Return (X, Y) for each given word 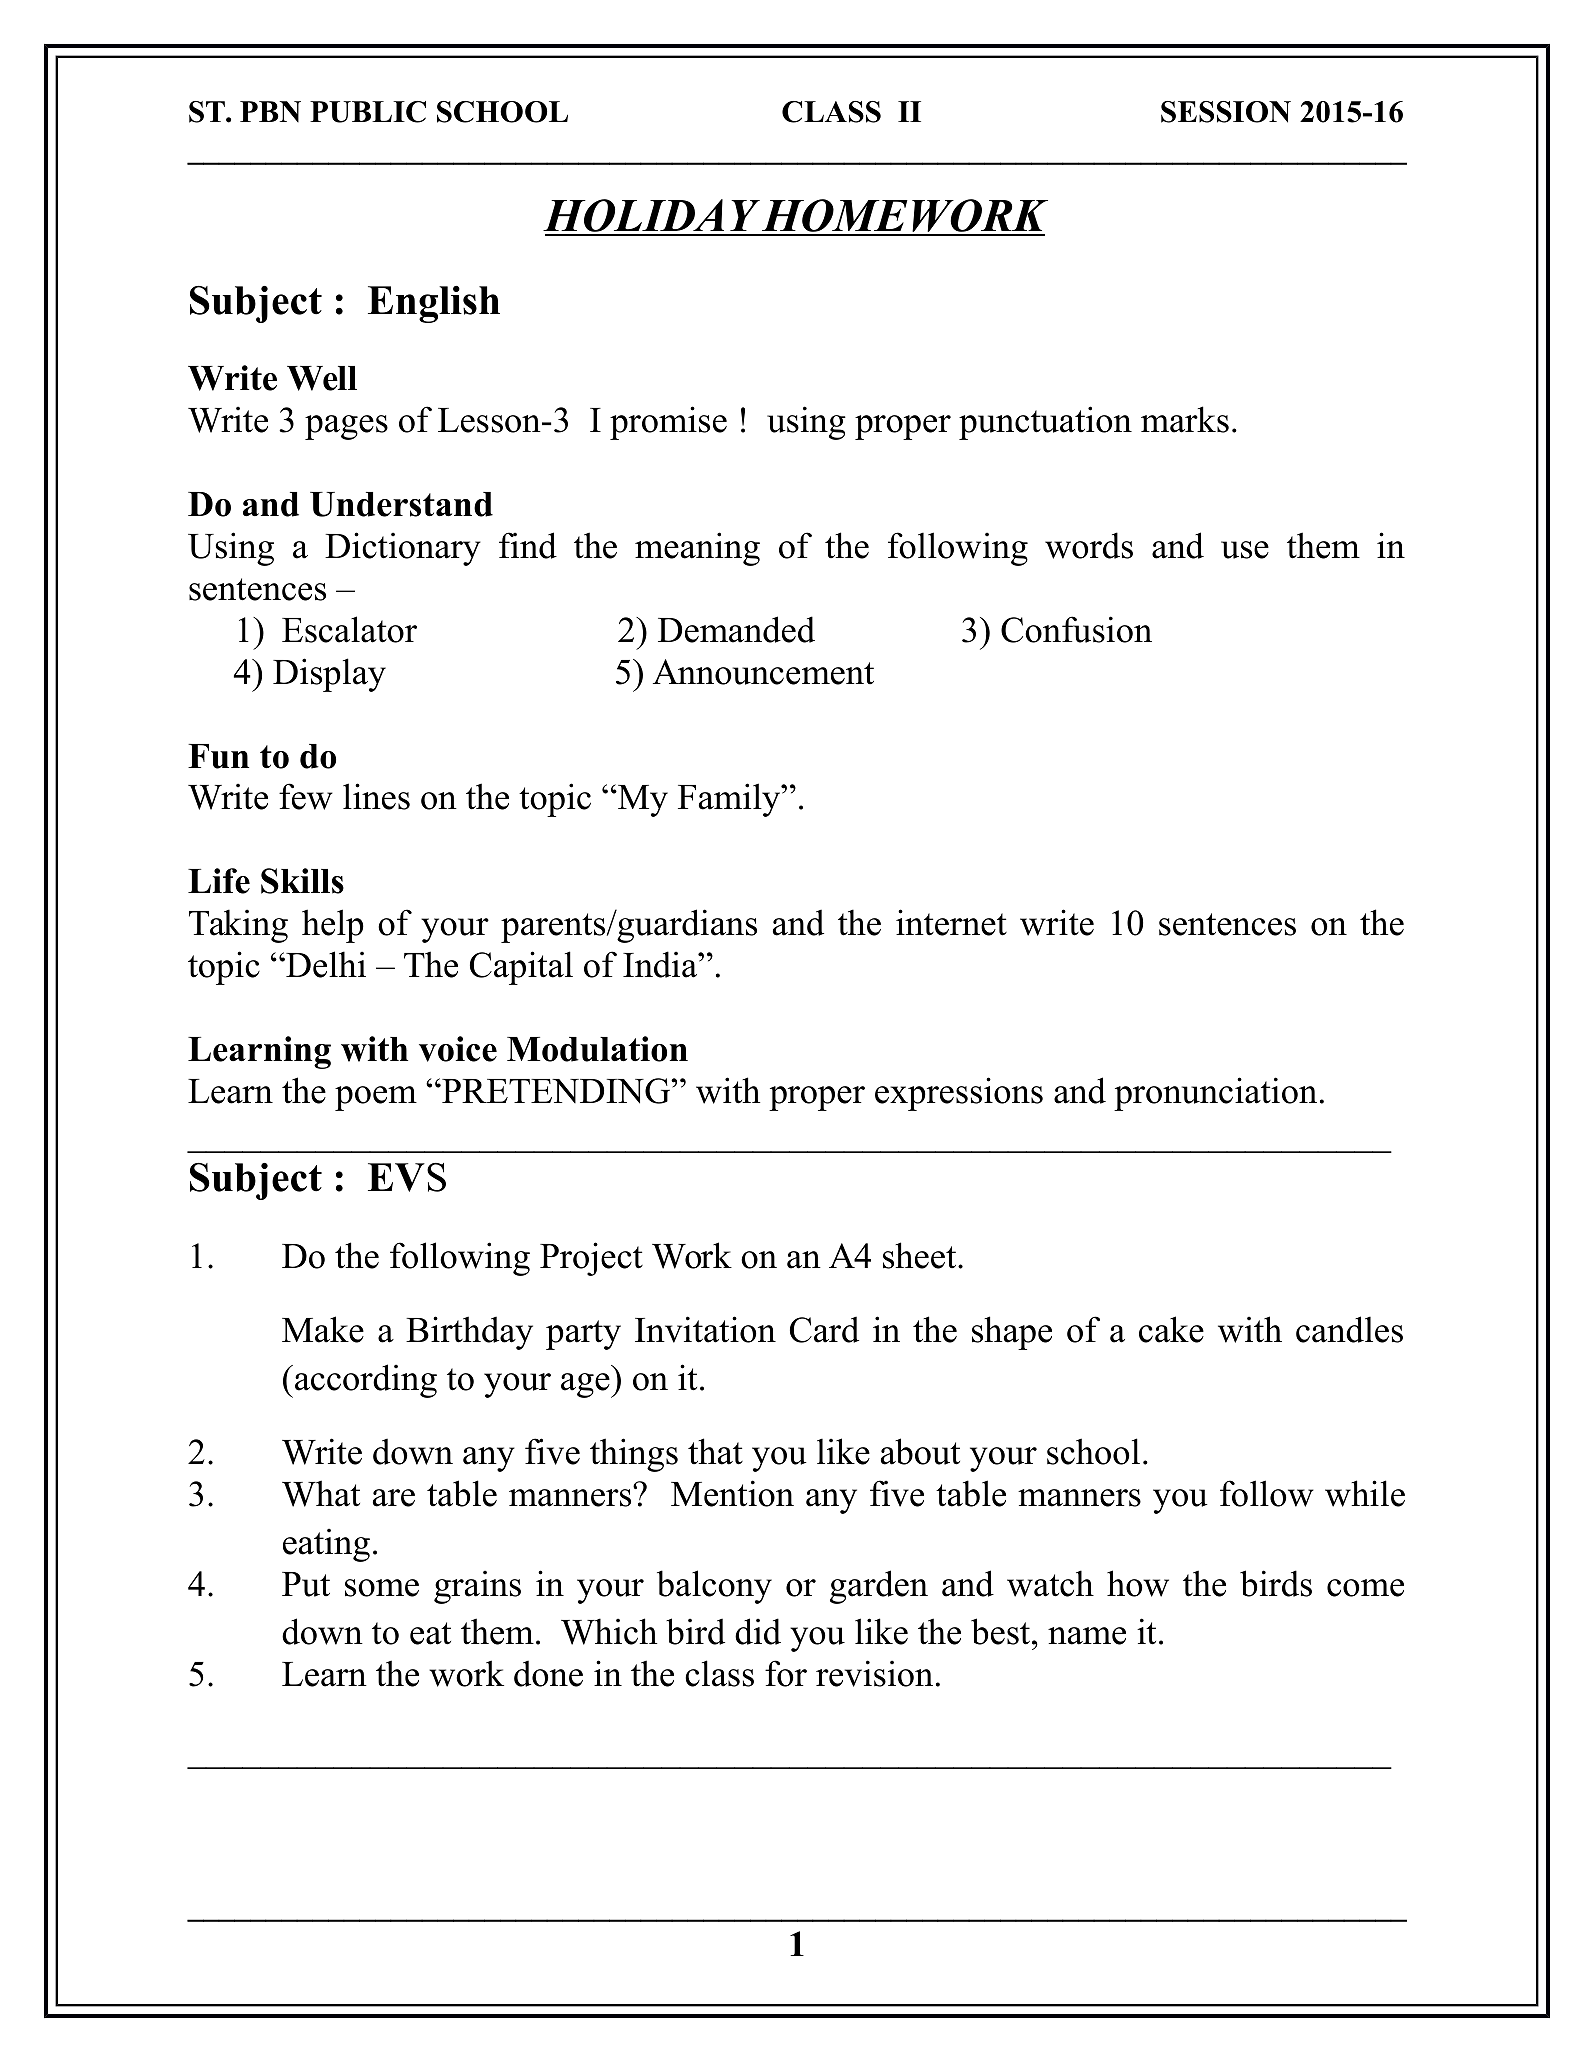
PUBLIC (368, 112)
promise (668, 423)
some (382, 1588)
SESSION (1226, 112)
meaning (697, 549)
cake (1171, 1329)
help (333, 926)
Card (824, 1330)
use (1245, 550)
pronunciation (1215, 1094)
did (758, 1631)
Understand (401, 504)
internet (951, 922)
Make (323, 1329)
